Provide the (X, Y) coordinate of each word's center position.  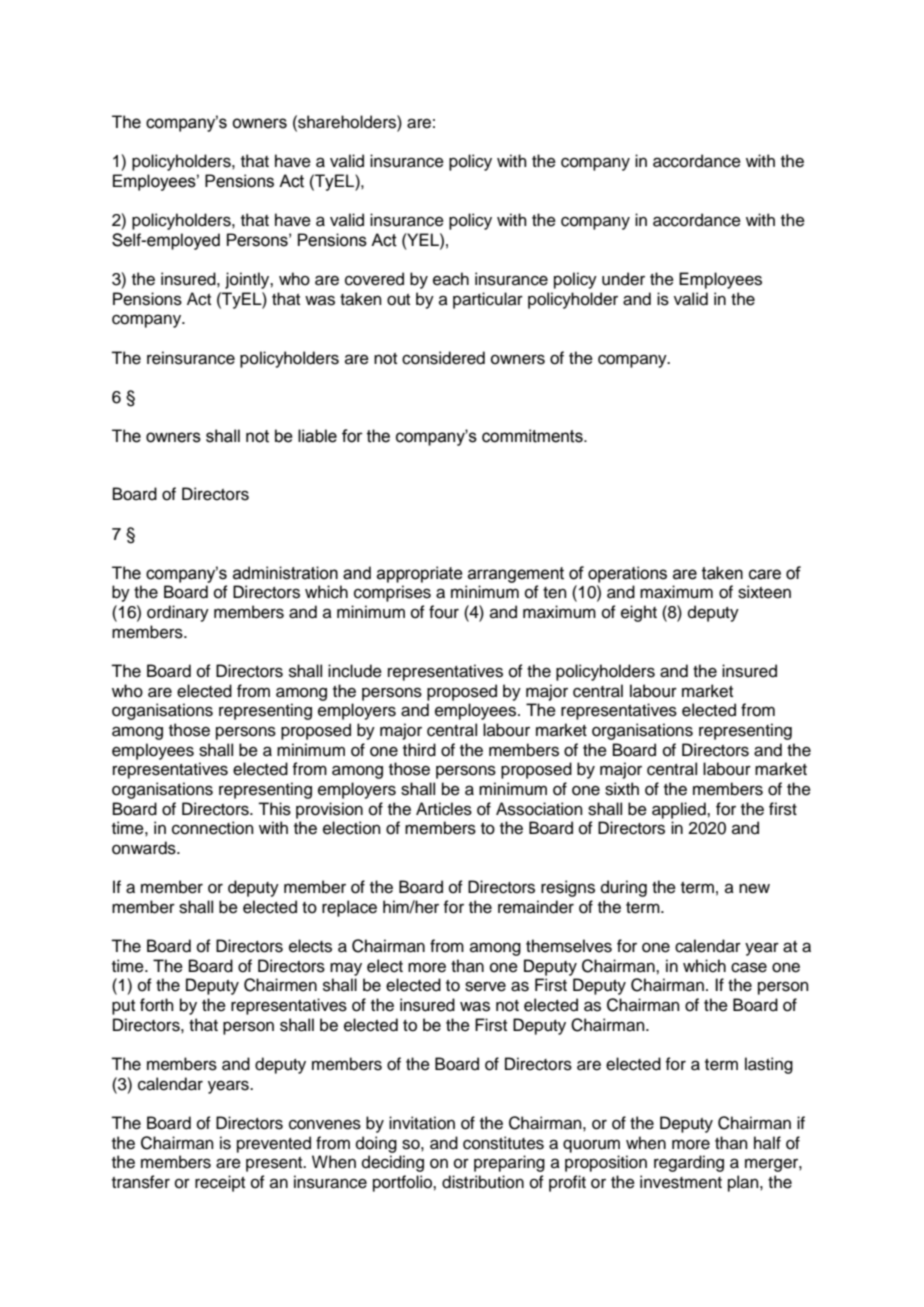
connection (213, 828)
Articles (444, 809)
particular (488, 300)
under (623, 279)
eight (639, 613)
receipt (220, 1183)
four (444, 612)
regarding (689, 1163)
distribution (483, 1182)
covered (374, 279)
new (754, 888)
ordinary (178, 613)
